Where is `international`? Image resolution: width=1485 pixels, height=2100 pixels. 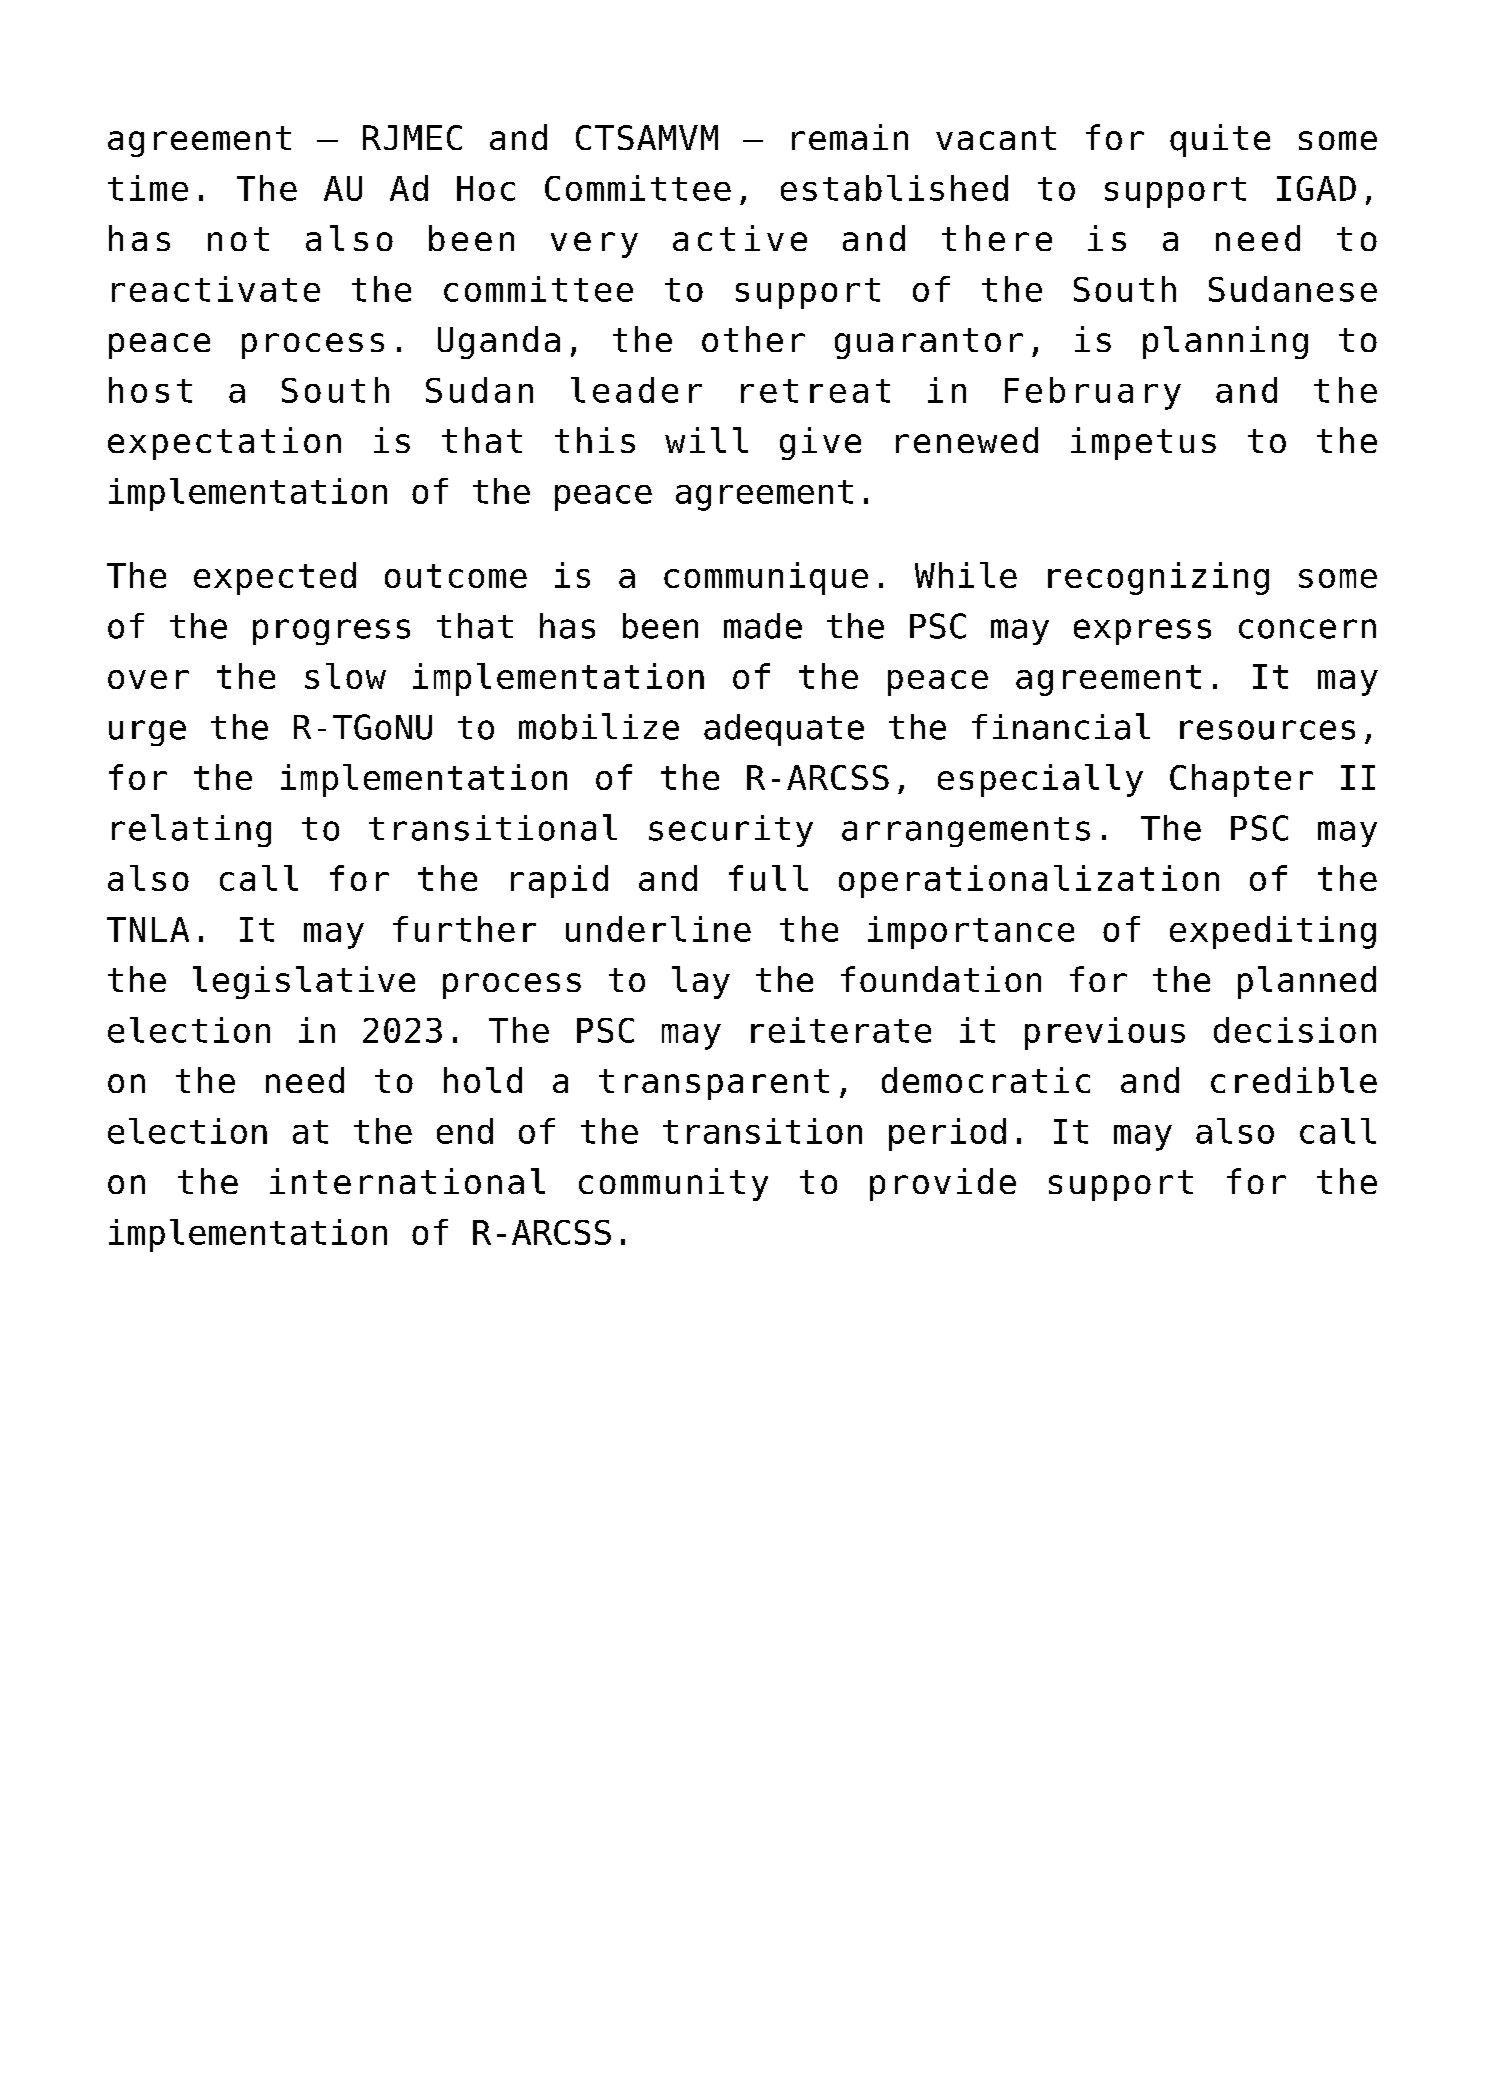 international is located at coordinates (407, 1181).
